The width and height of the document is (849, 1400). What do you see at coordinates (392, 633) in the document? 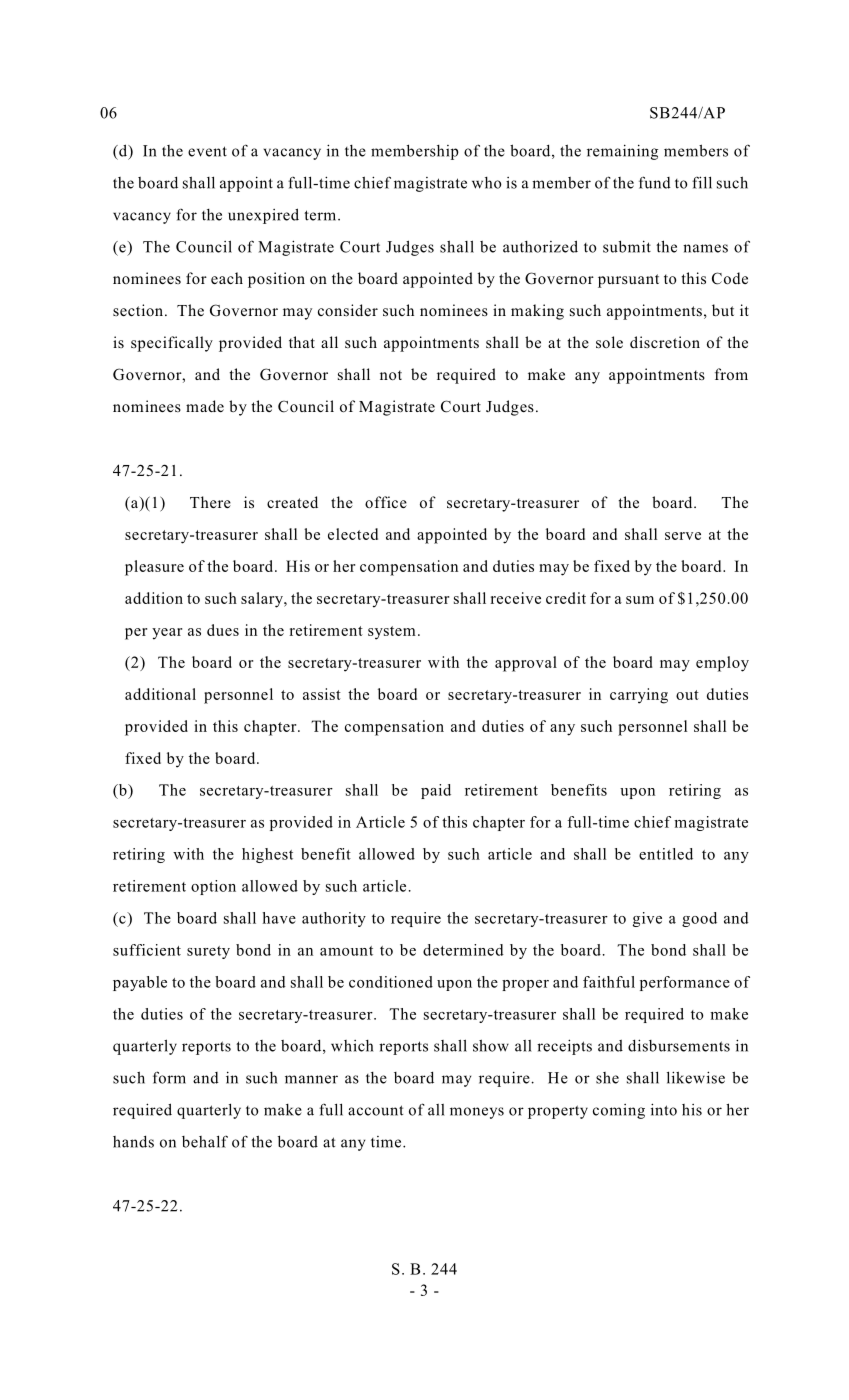
I see `system` at bounding box center [392, 633].
